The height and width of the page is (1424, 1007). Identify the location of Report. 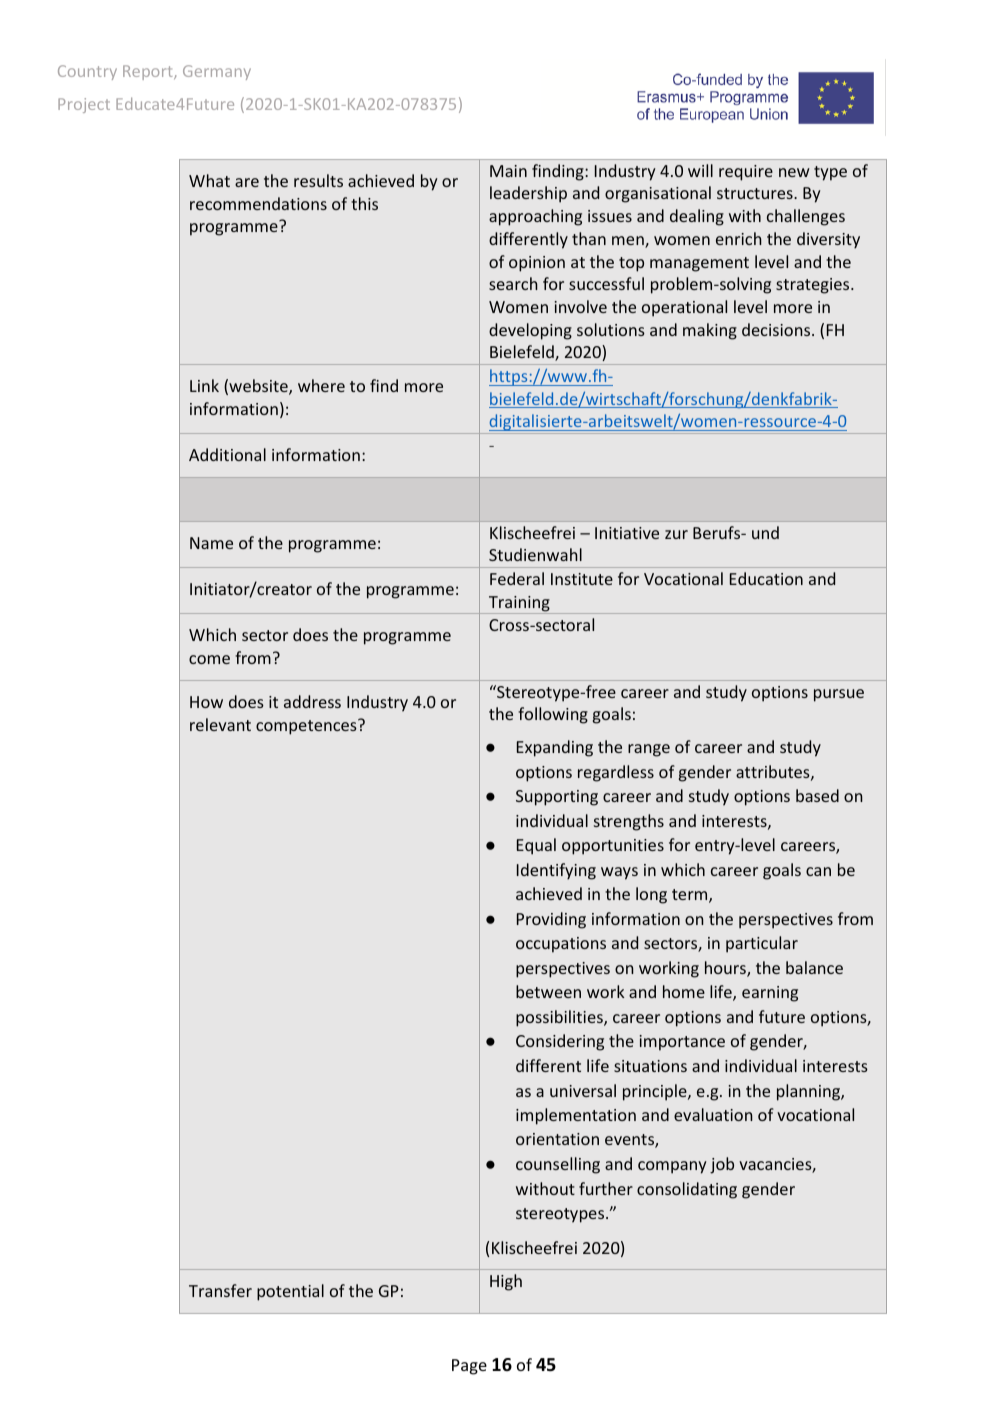
(149, 72).
